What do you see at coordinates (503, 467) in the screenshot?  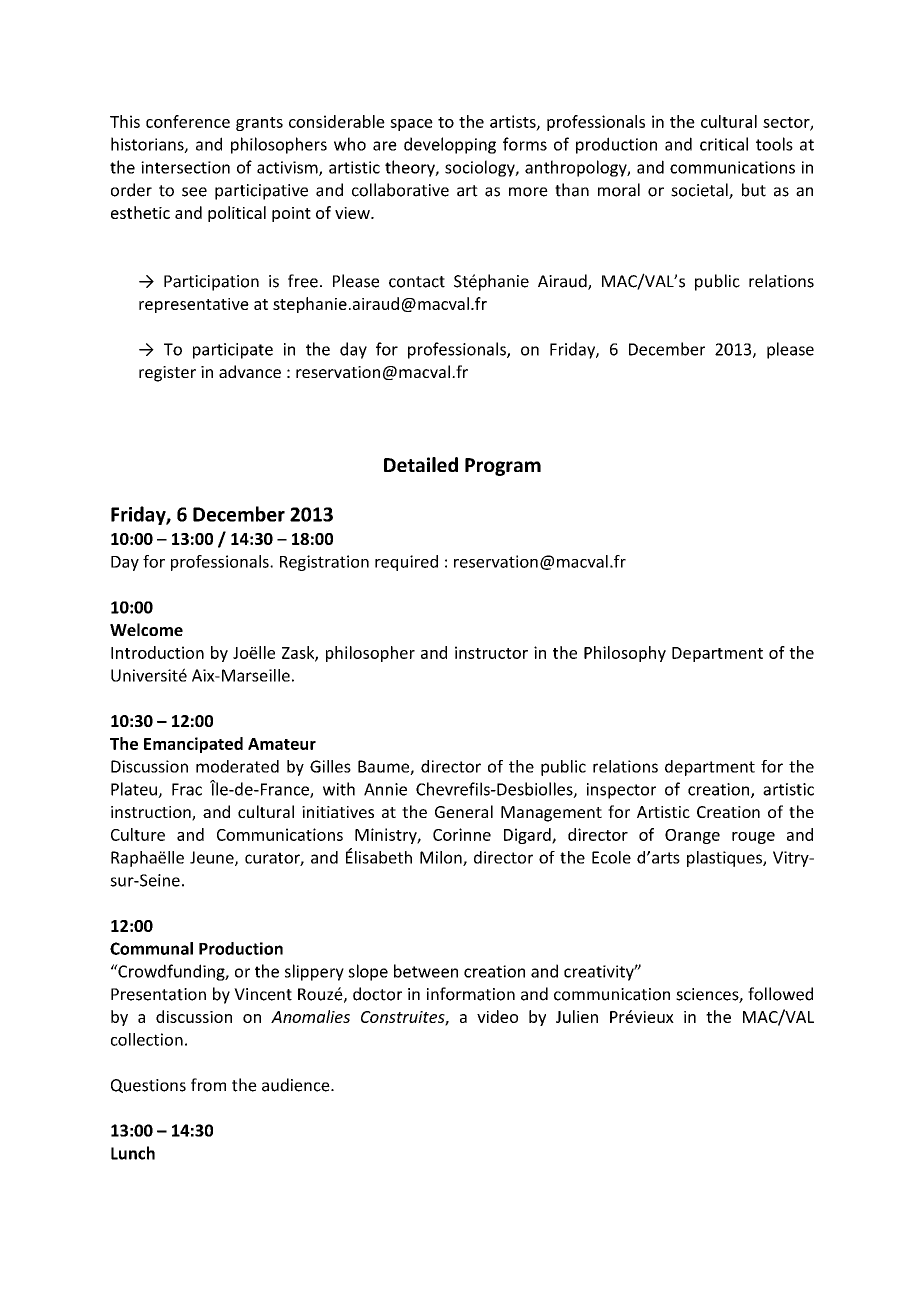 I see `Program` at bounding box center [503, 467].
